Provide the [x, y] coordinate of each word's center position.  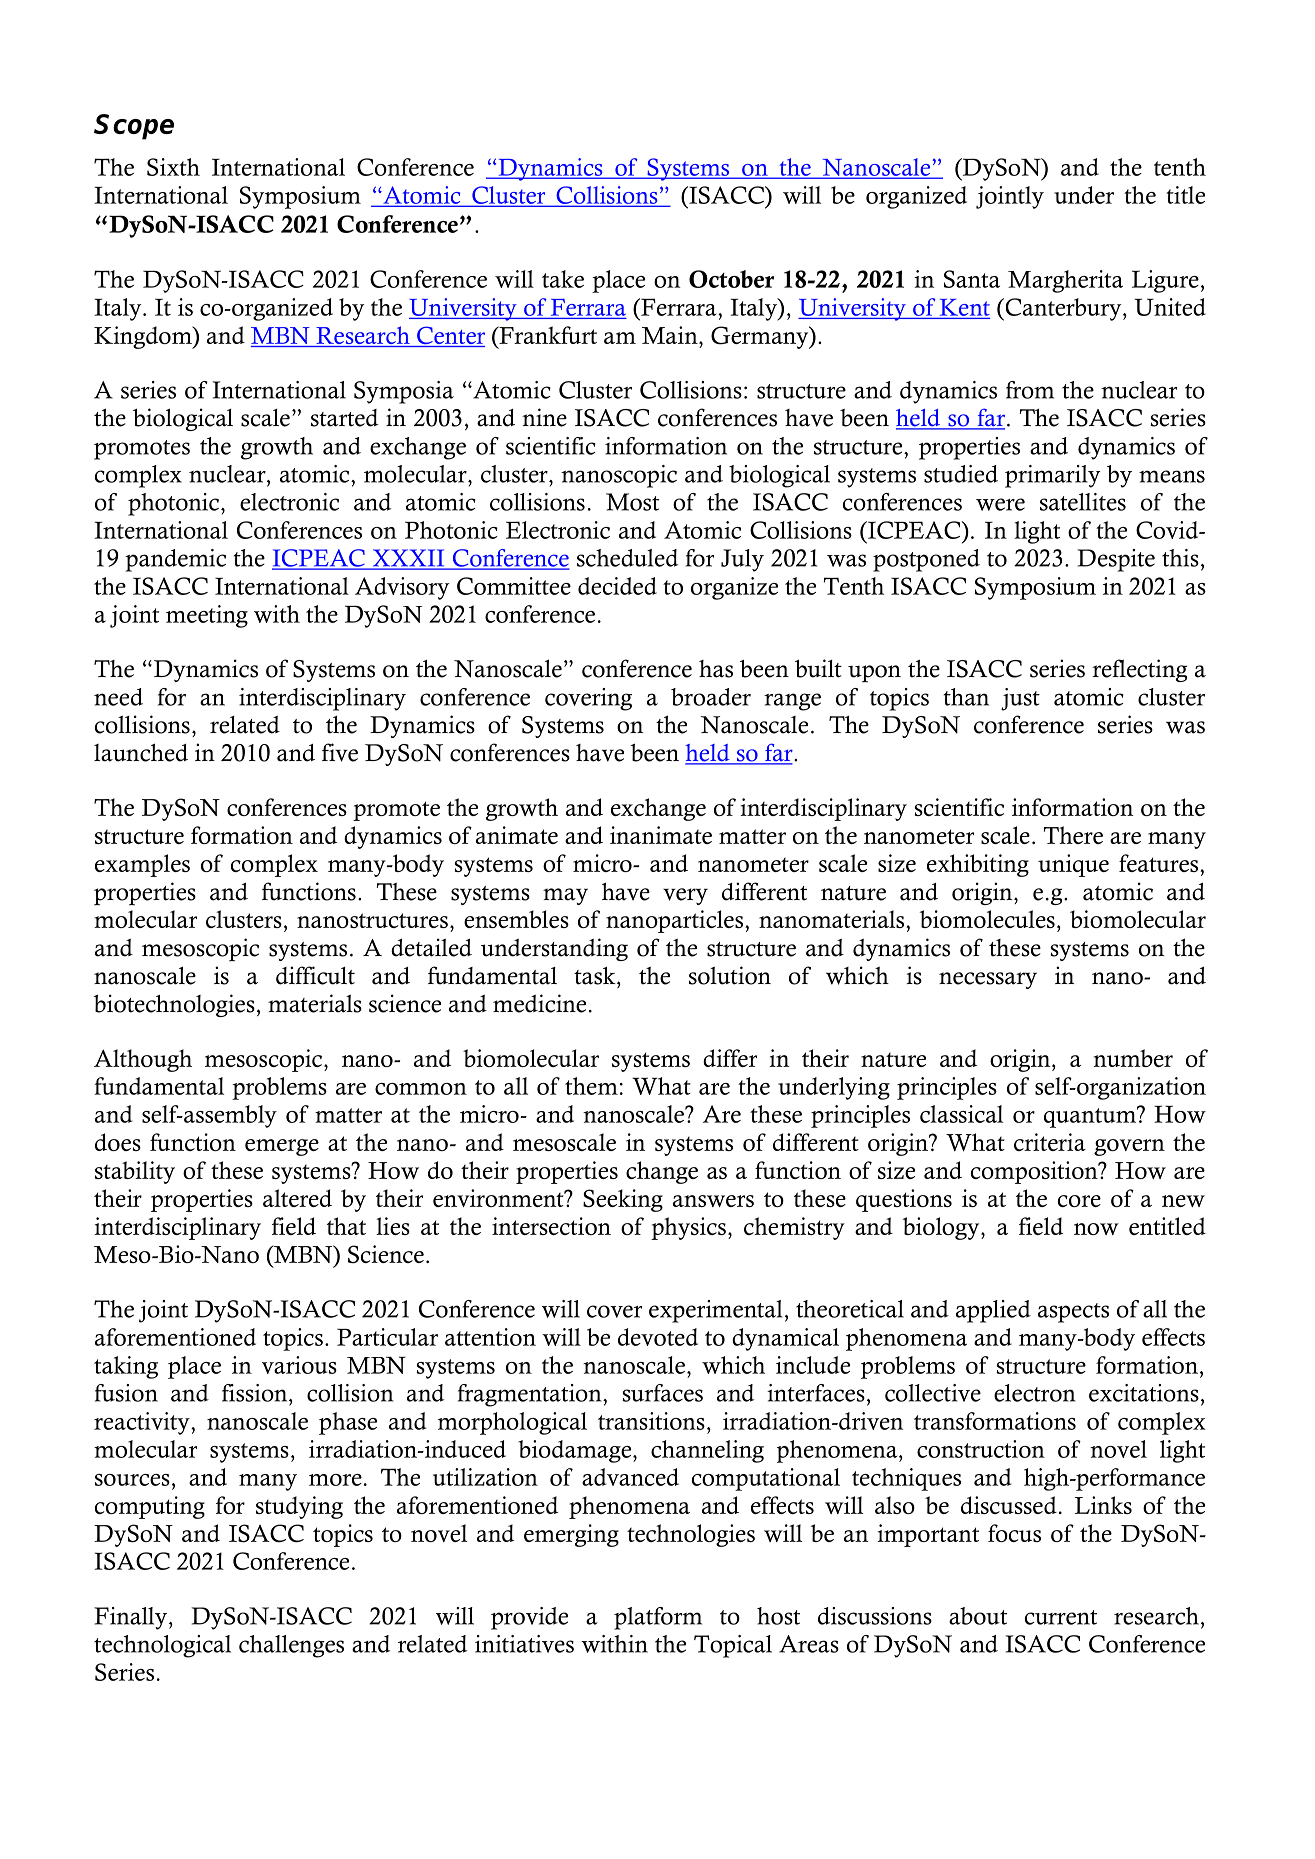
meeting [207, 616]
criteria [1050, 1142]
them [591, 1086]
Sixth [173, 167]
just [1020, 699]
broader [711, 697]
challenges [291, 1646]
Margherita [1065, 281]
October [731, 279]
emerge [282, 1147]
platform [658, 1618]
